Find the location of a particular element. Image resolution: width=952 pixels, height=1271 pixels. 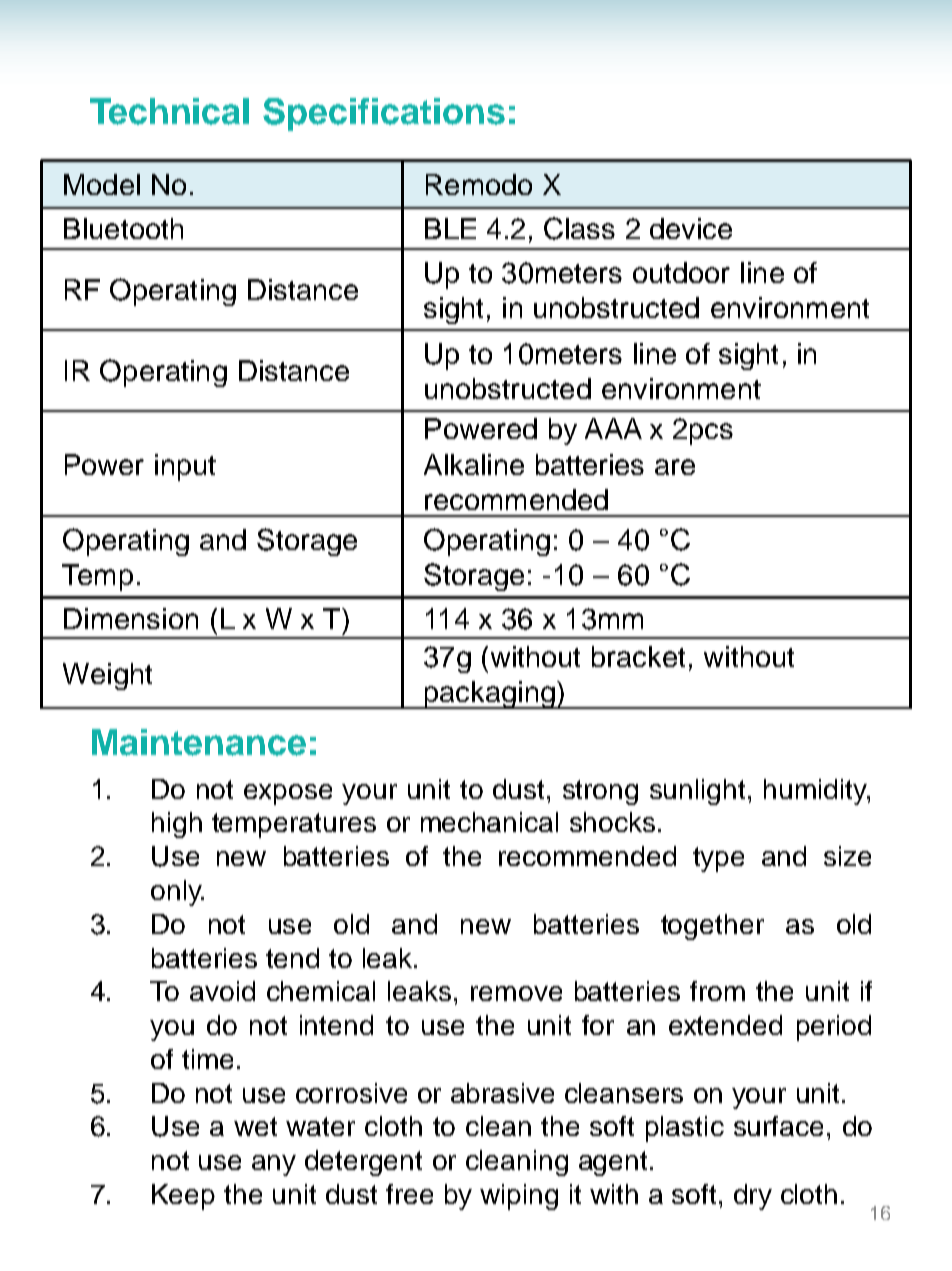

Dimension is located at coordinates (131, 618).
